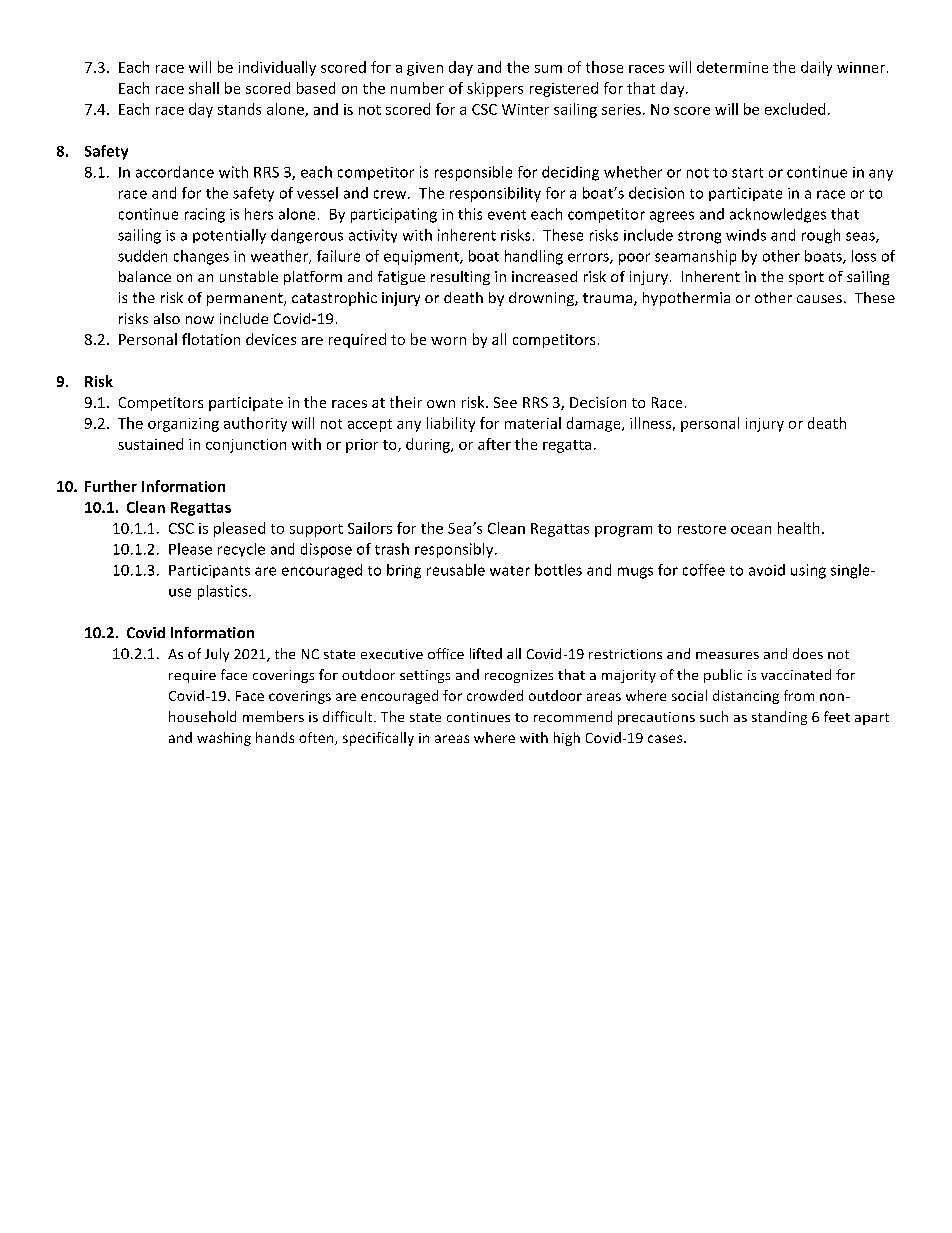  Describe the element at coordinates (495, 89) in the screenshot. I see `skippers` at that location.
